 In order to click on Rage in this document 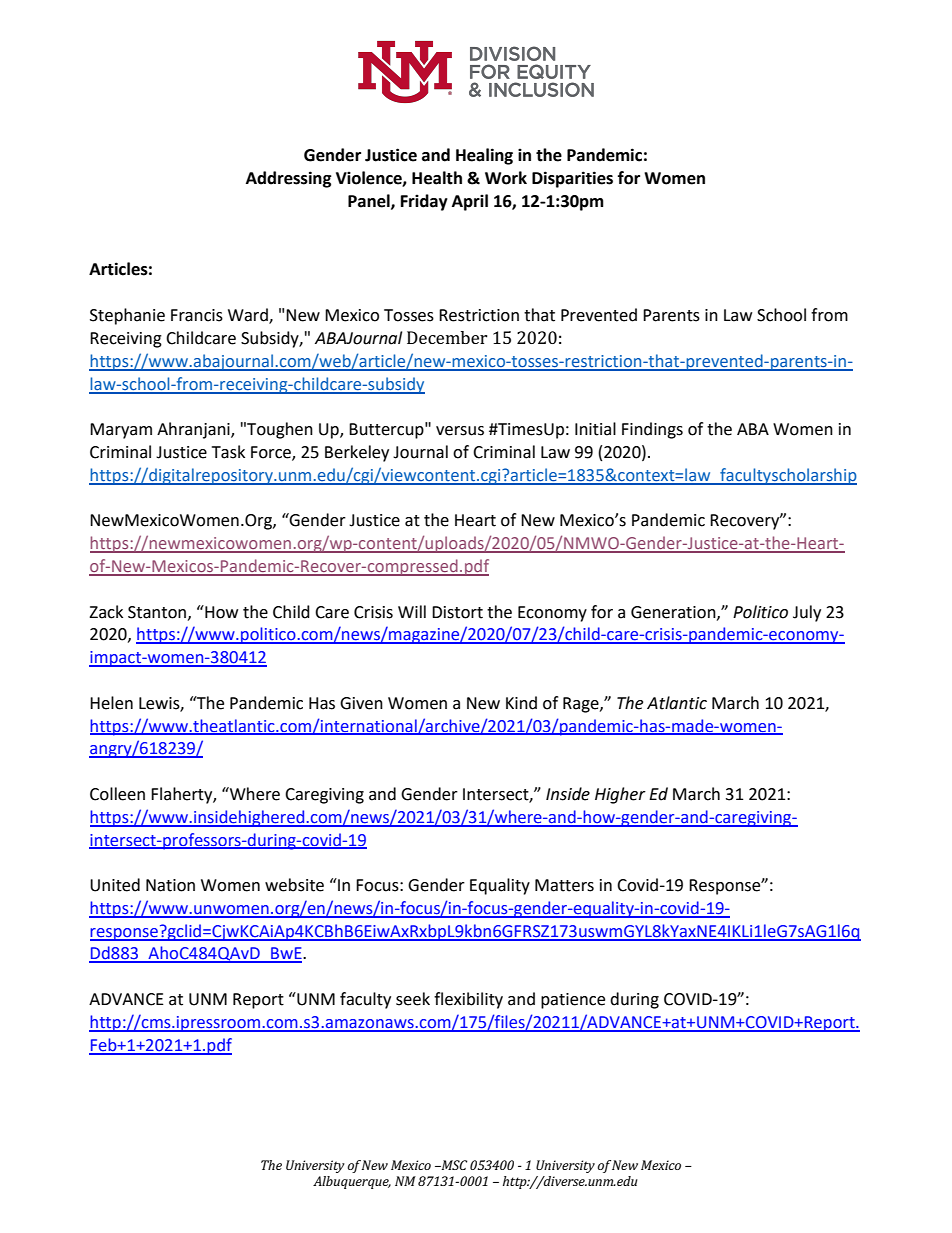, I will do `click(582, 705)`.
